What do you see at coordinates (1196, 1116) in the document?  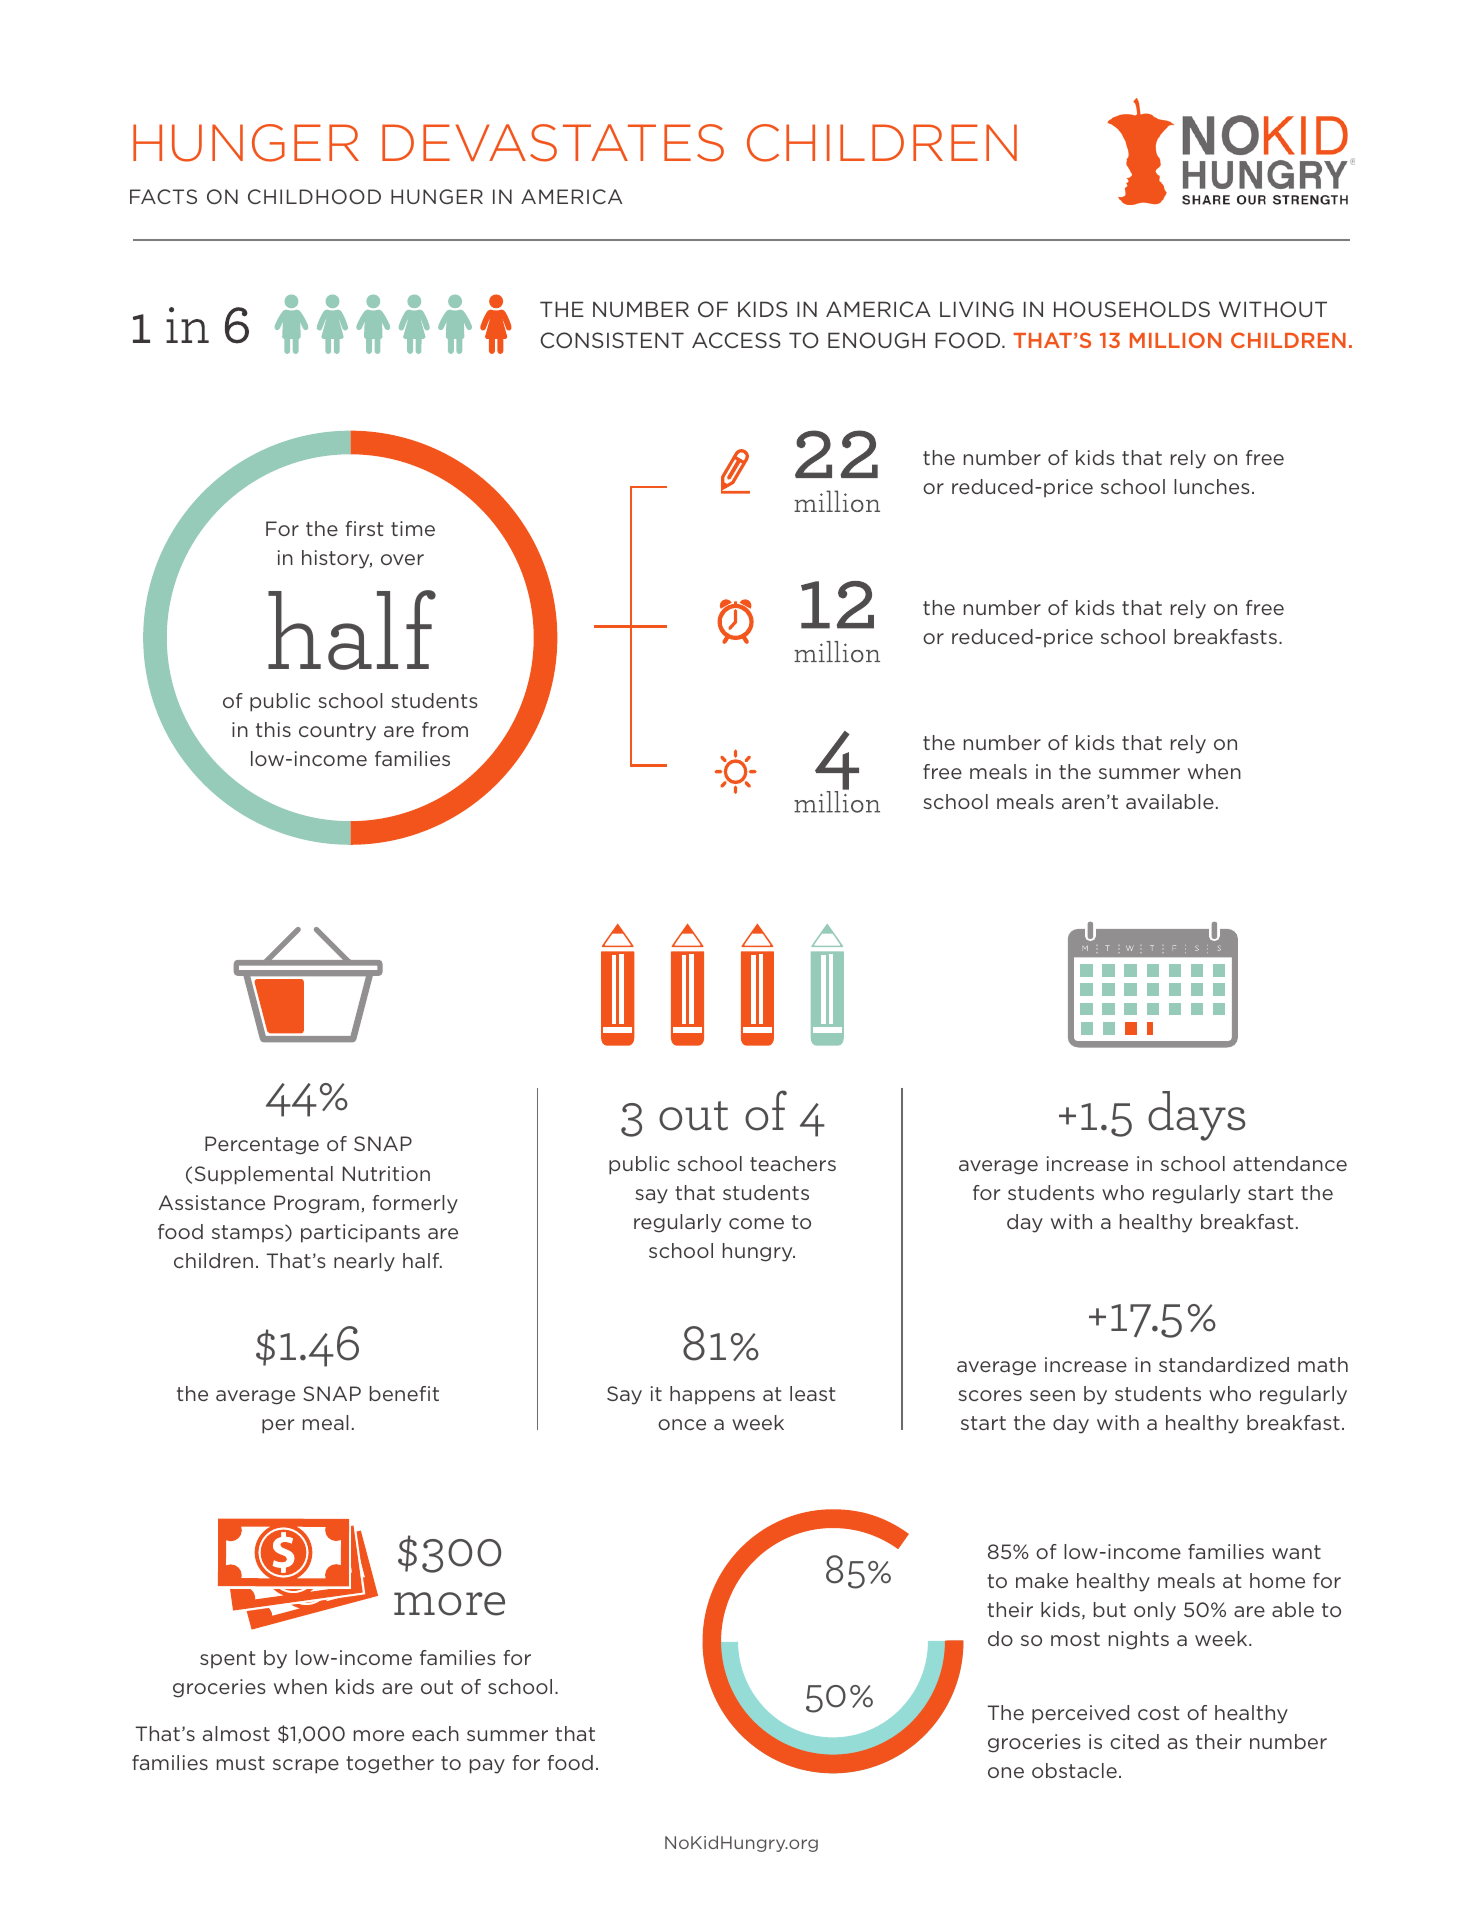 I see `days` at bounding box center [1196, 1116].
